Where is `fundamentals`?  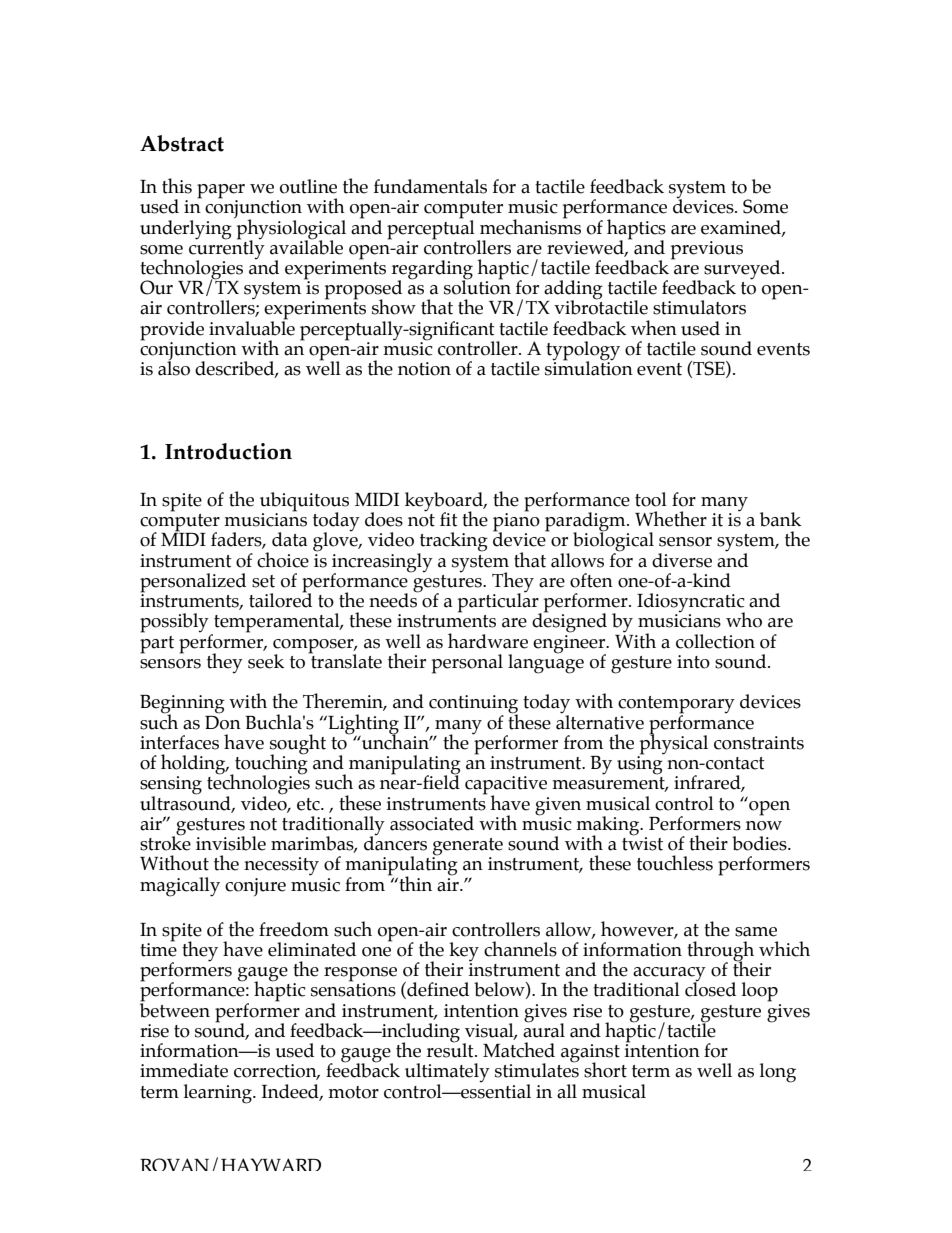 fundamentals is located at coordinates (430, 186).
